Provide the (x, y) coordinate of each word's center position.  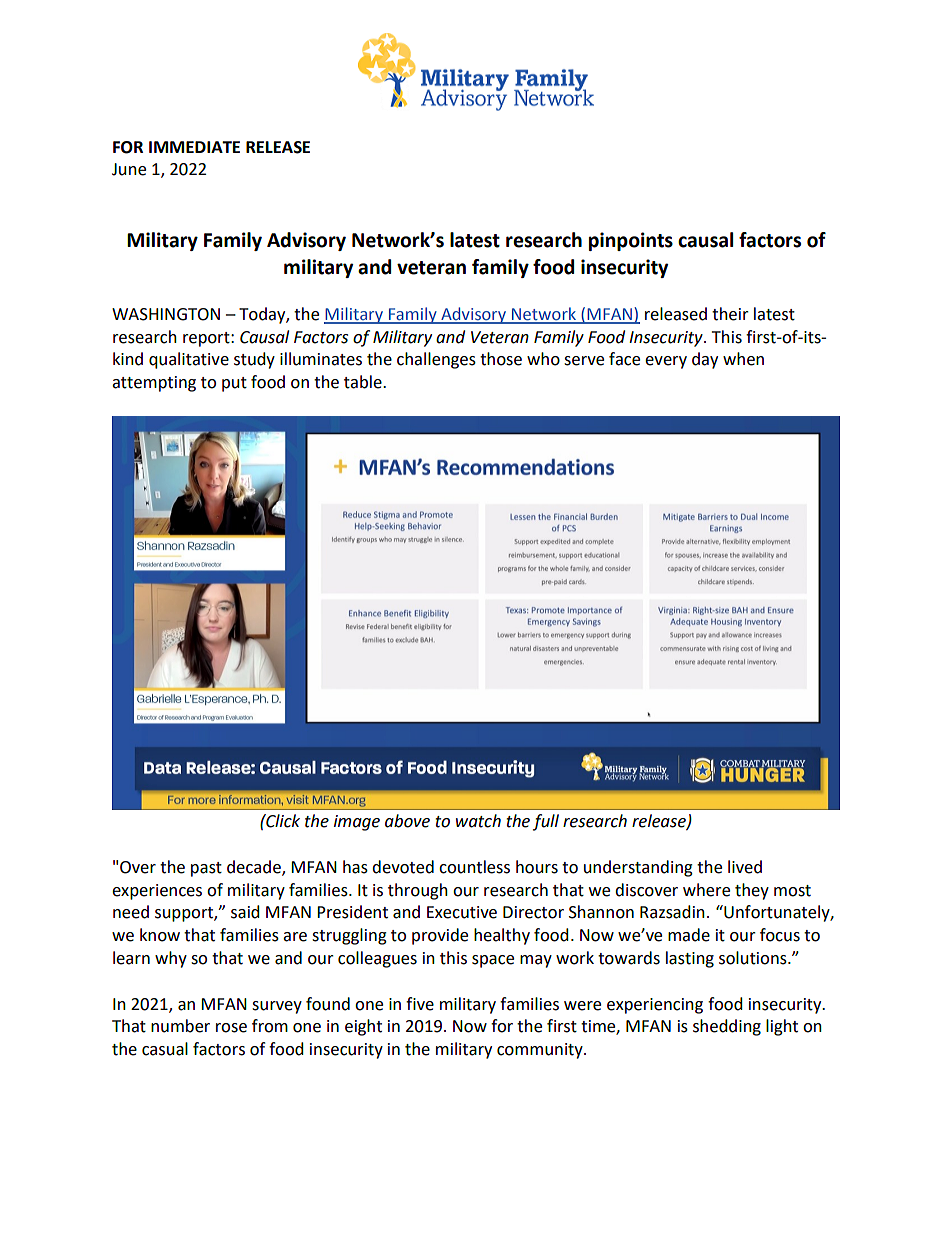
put (234, 384)
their (730, 314)
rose (231, 1028)
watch (478, 821)
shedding (727, 1027)
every (666, 362)
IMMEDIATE (194, 147)
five (420, 1004)
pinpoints (631, 241)
